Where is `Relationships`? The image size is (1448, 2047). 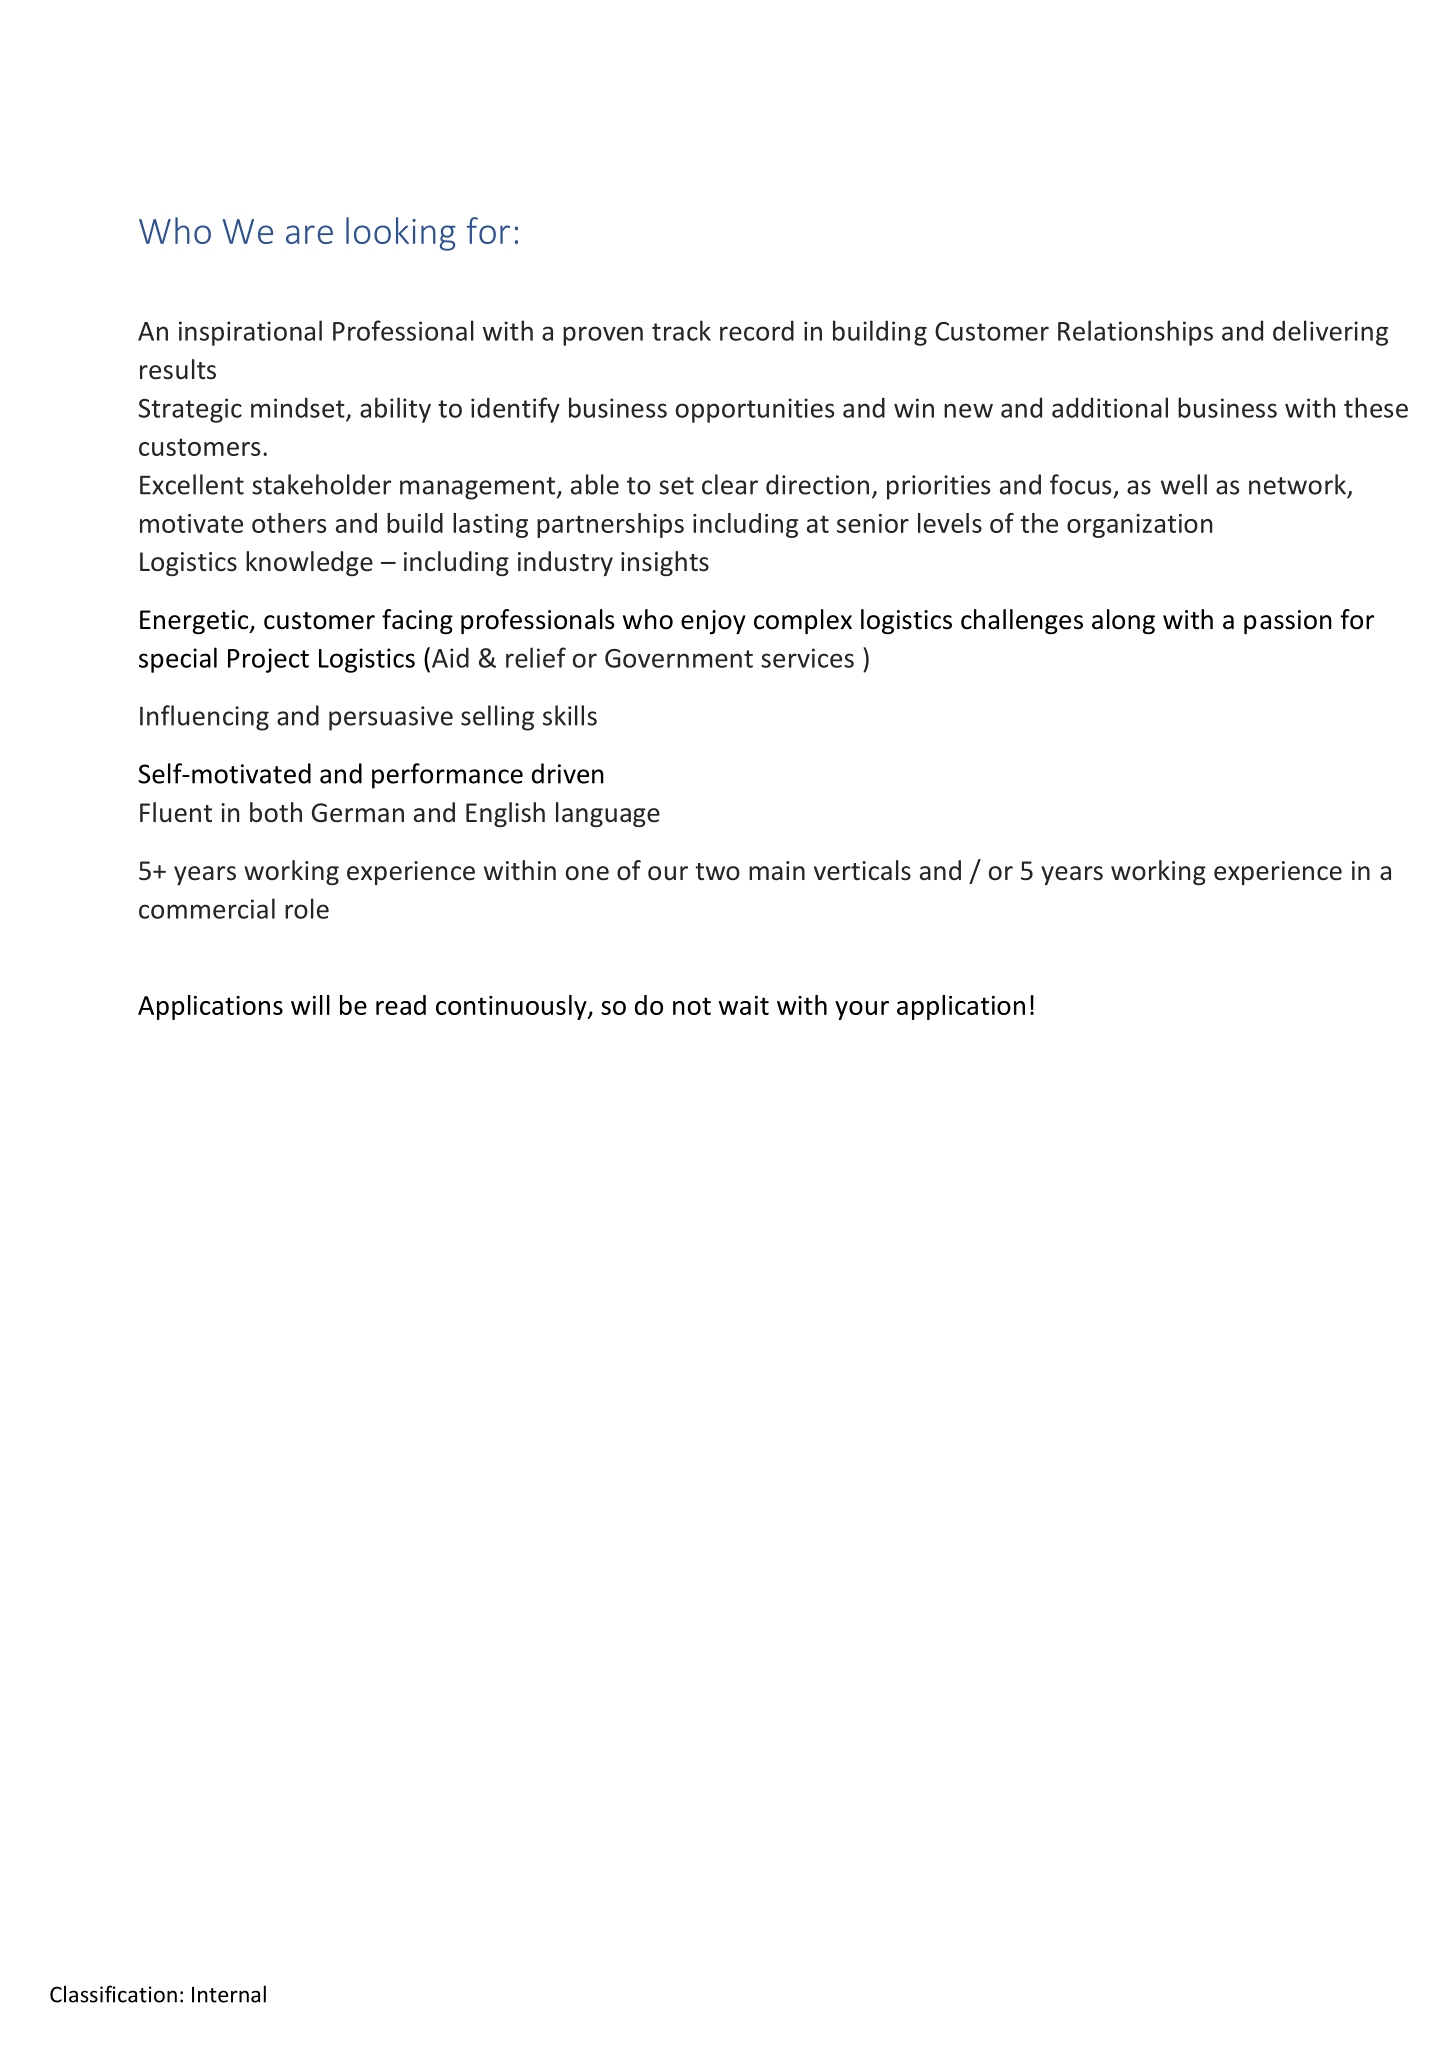 Relationships is located at coordinates (1135, 333).
